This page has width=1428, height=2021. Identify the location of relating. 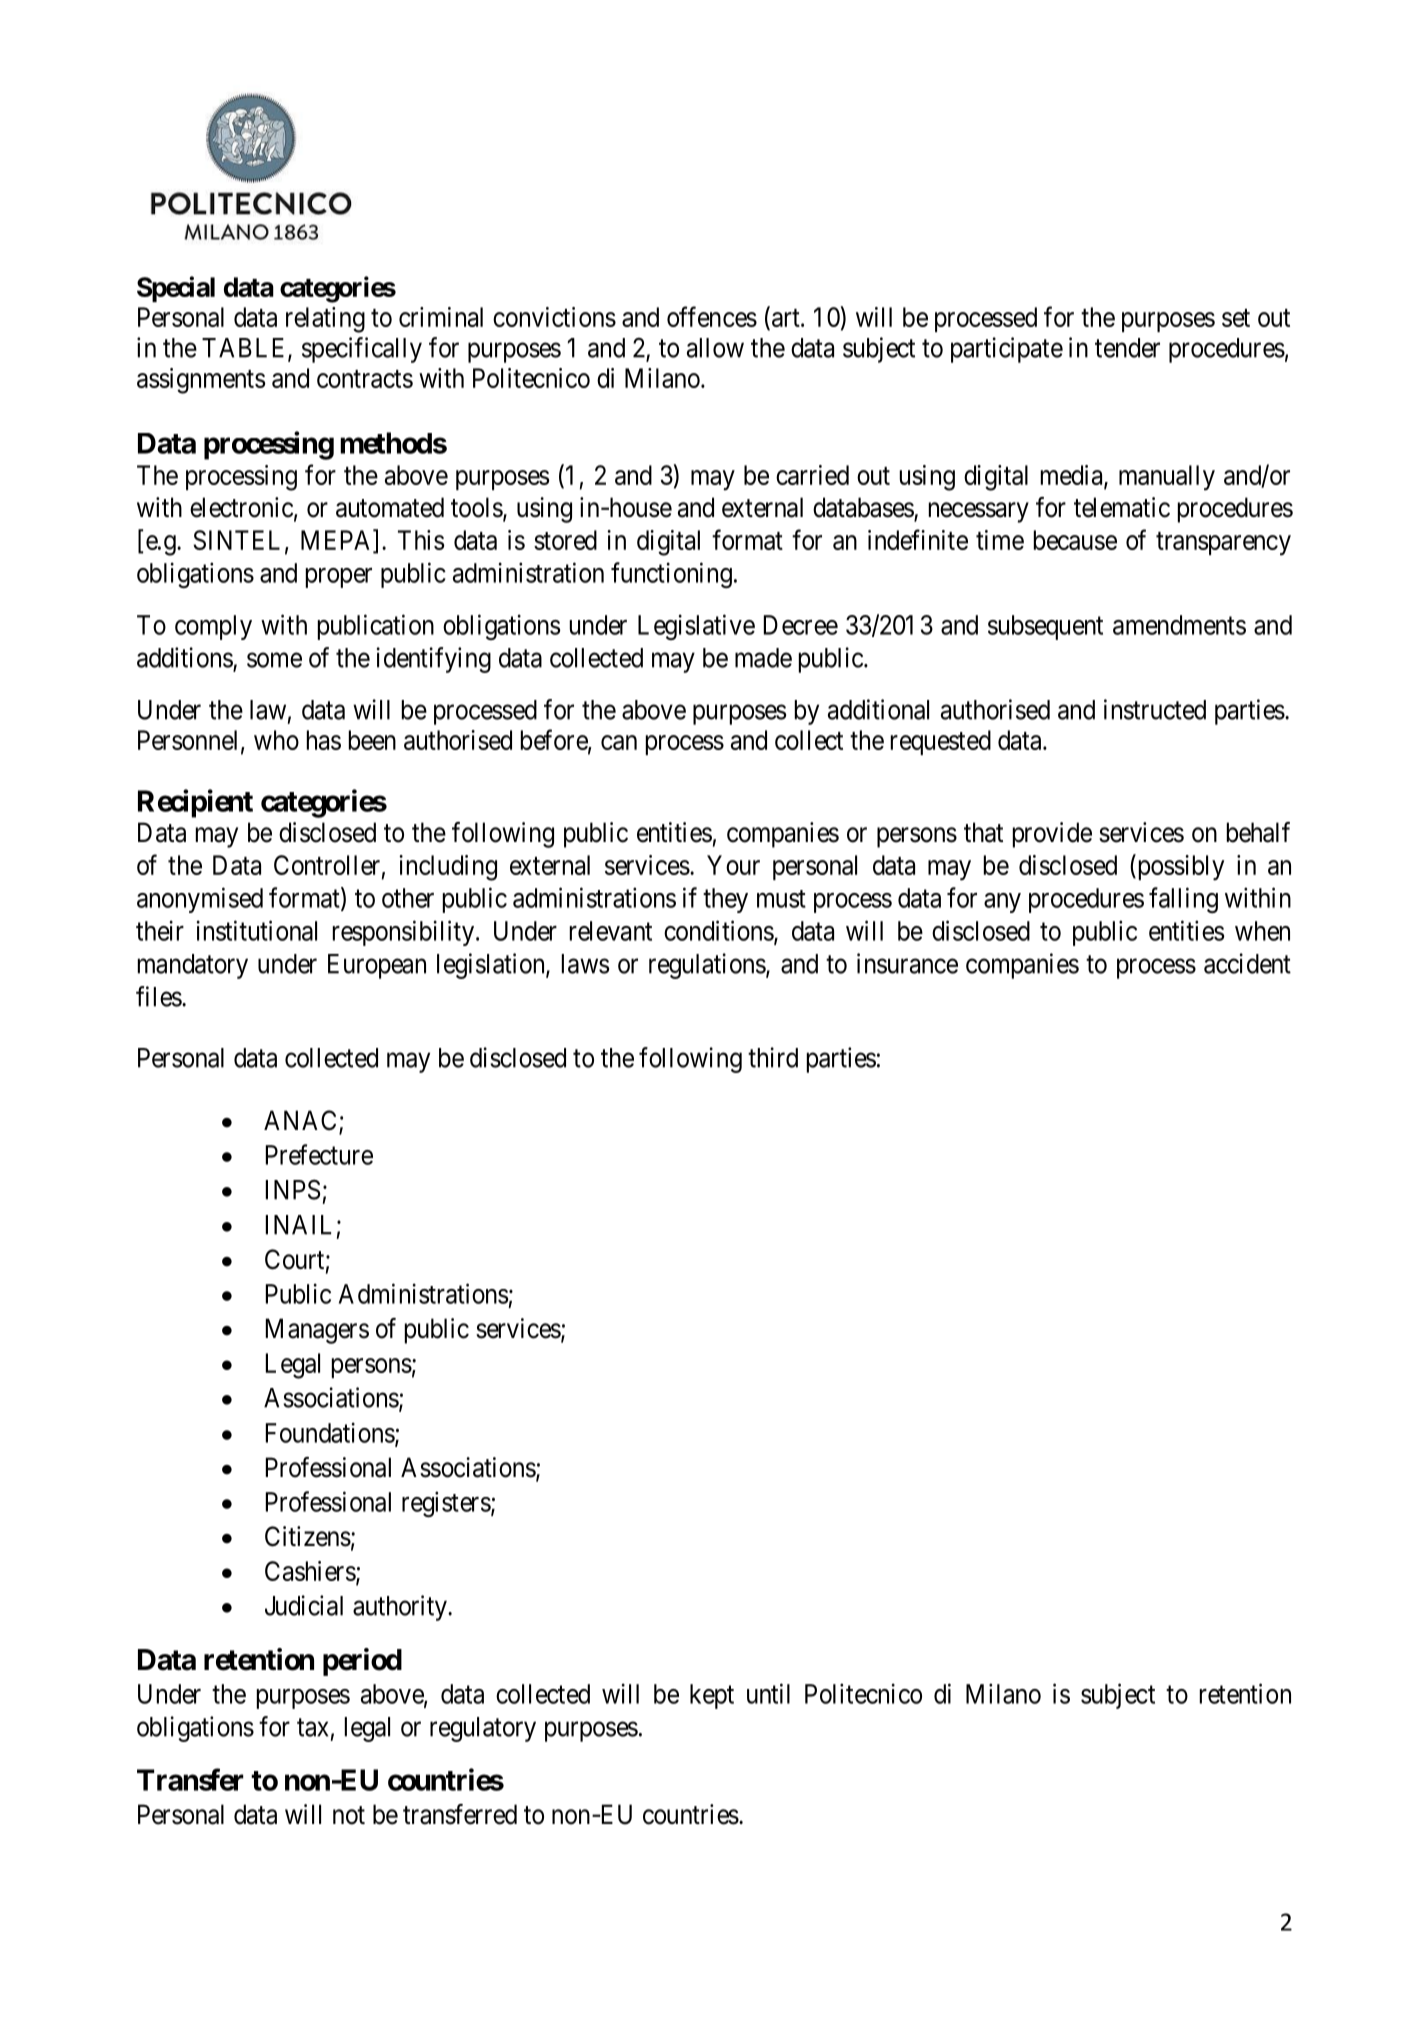
(325, 320).
